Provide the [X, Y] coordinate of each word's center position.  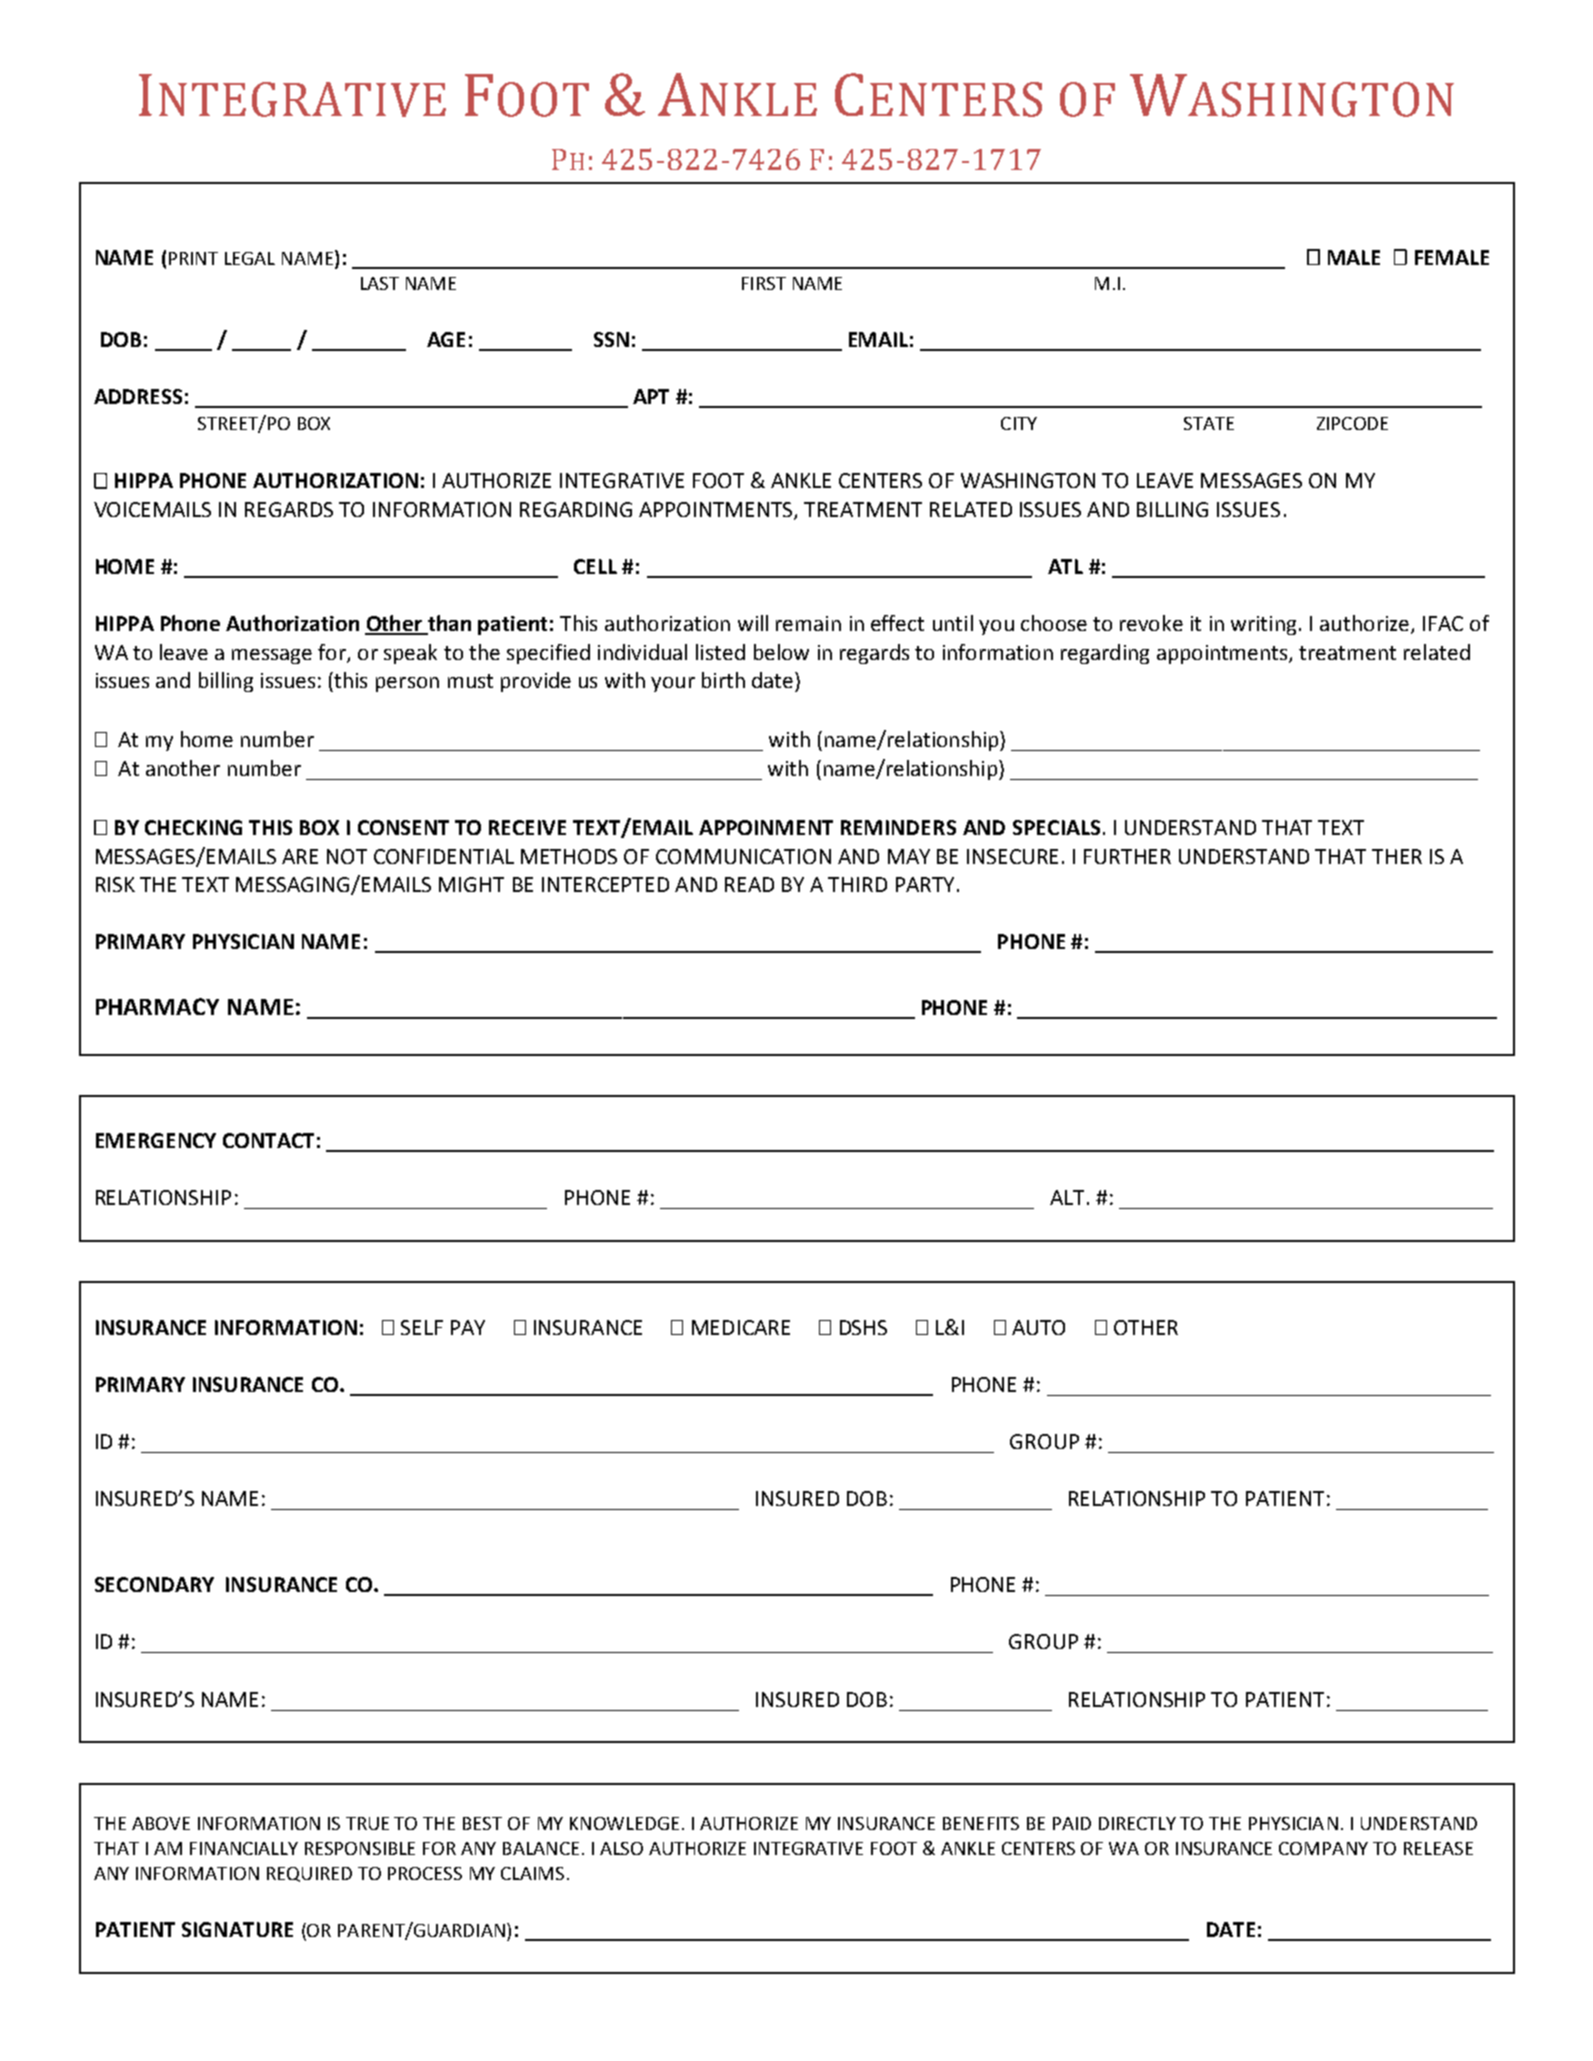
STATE [1209, 423]
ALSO [621, 1848]
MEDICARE [741, 1327]
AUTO [1038, 1327]
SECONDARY [154, 1584]
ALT [1067, 1197]
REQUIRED [309, 1874]
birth [723, 680]
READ [749, 884]
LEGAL [250, 258]
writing [1263, 625]
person [407, 684]
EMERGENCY [156, 1140]
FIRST [764, 283]
